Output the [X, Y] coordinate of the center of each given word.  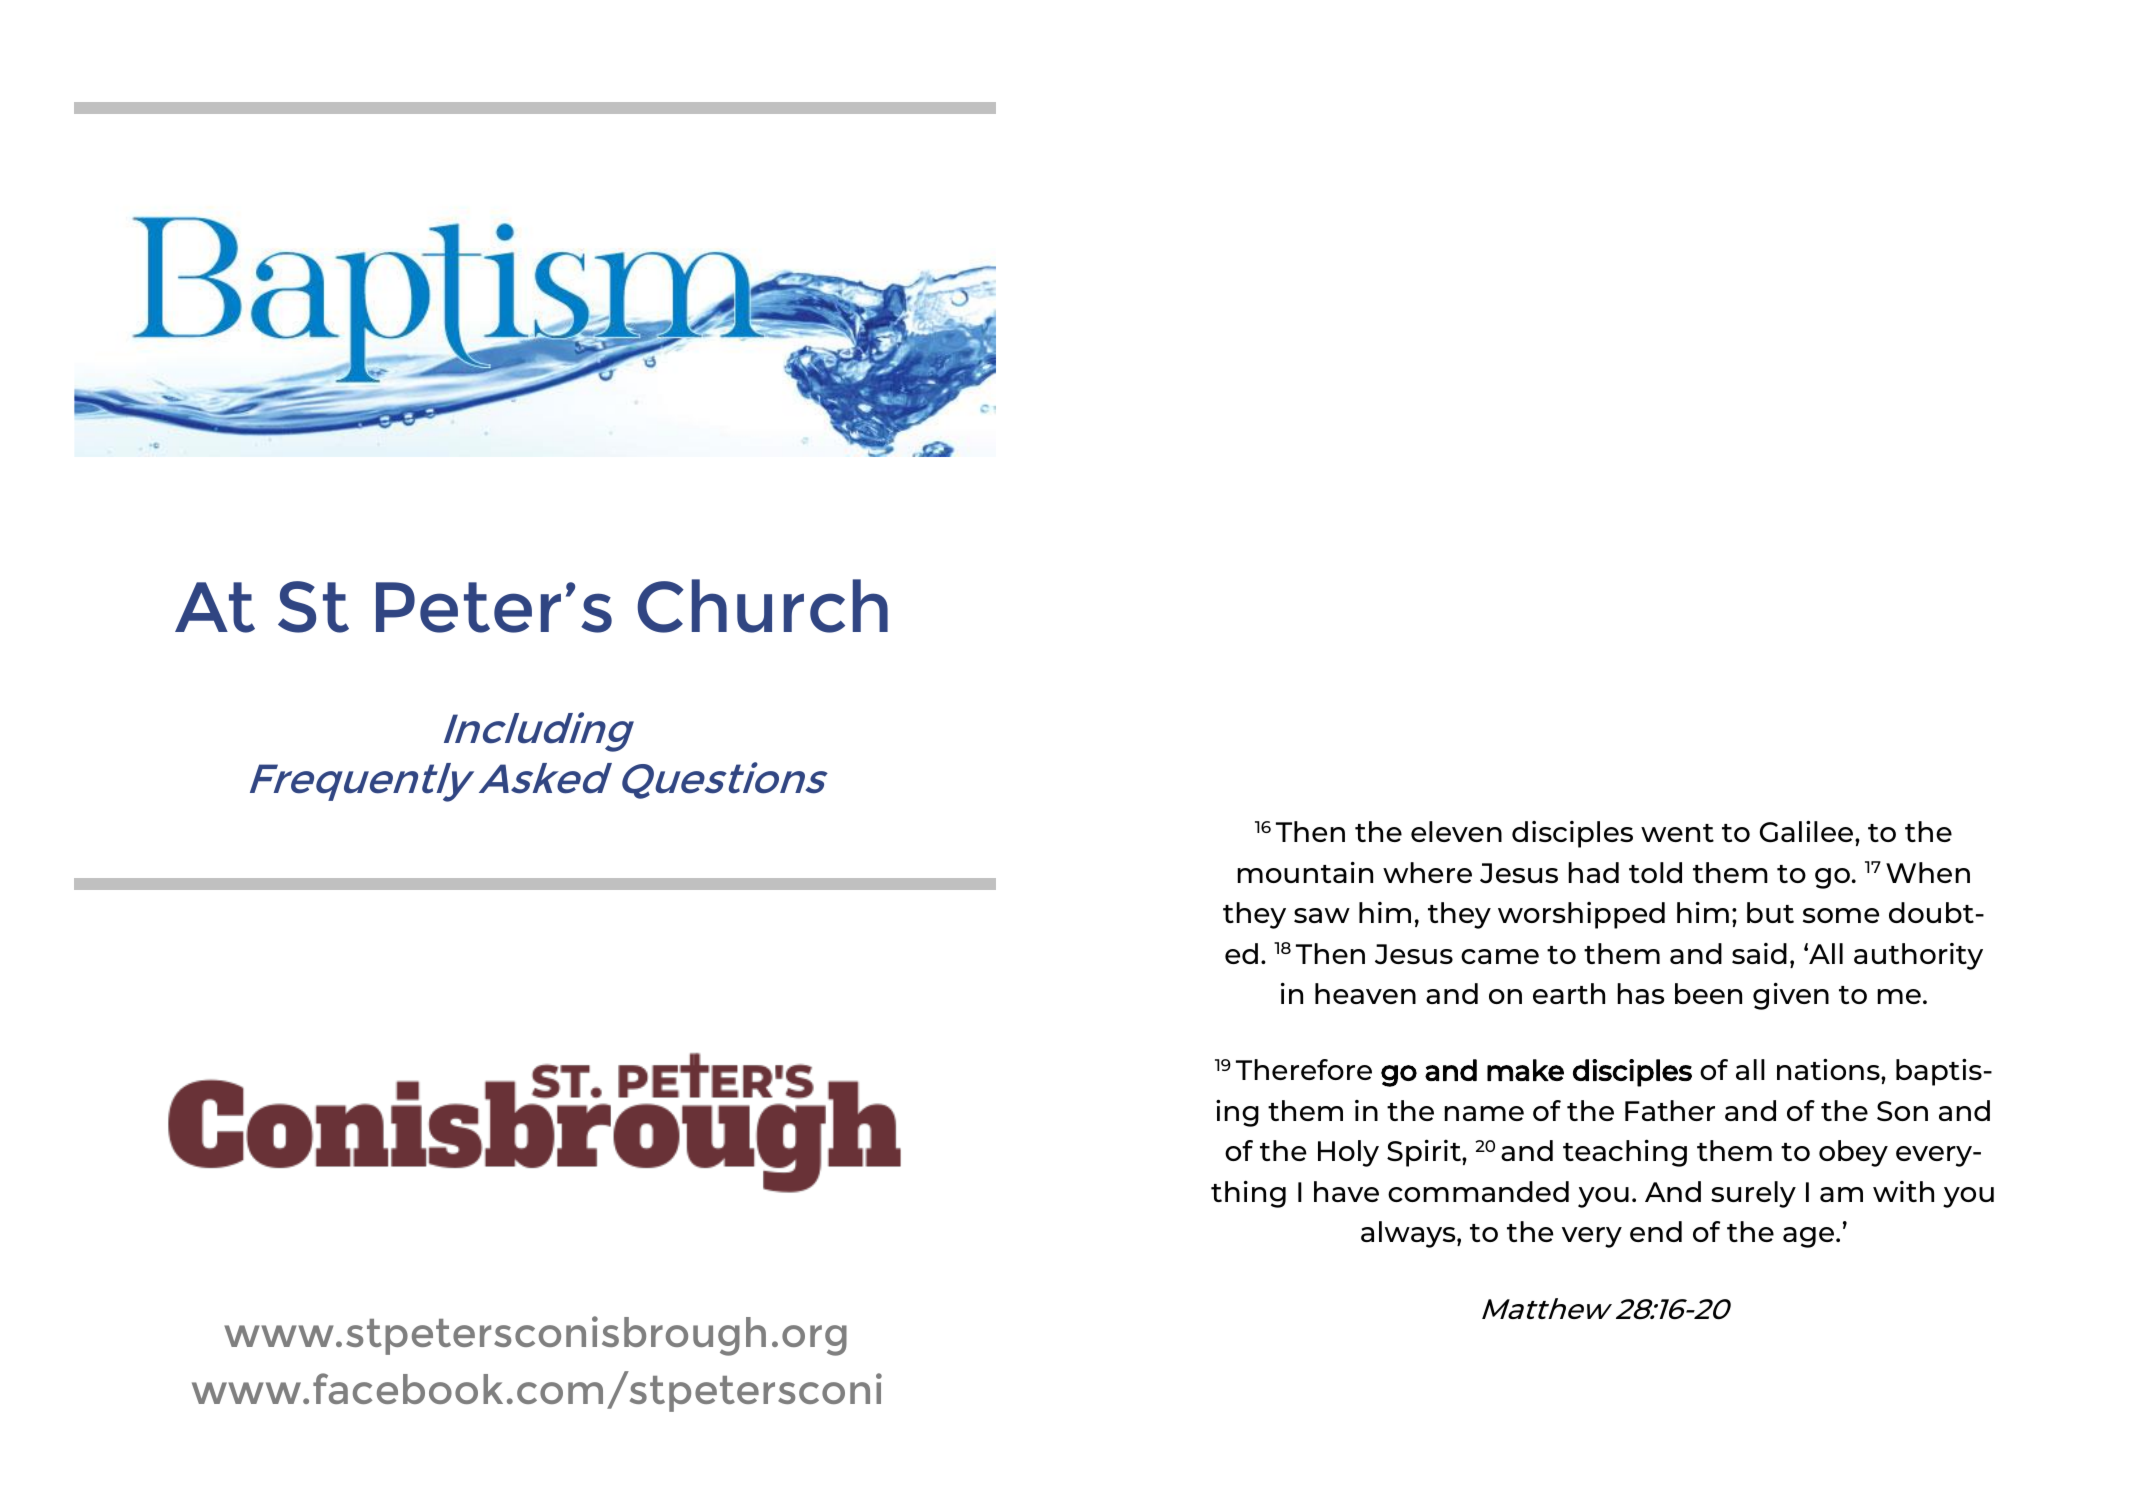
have [1346, 1191]
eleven [1456, 831]
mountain [1305, 872]
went [1677, 833]
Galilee [1808, 832]
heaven [1365, 993]
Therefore [1304, 1069]
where [1427, 872]
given [1791, 996]
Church [762, 606]
